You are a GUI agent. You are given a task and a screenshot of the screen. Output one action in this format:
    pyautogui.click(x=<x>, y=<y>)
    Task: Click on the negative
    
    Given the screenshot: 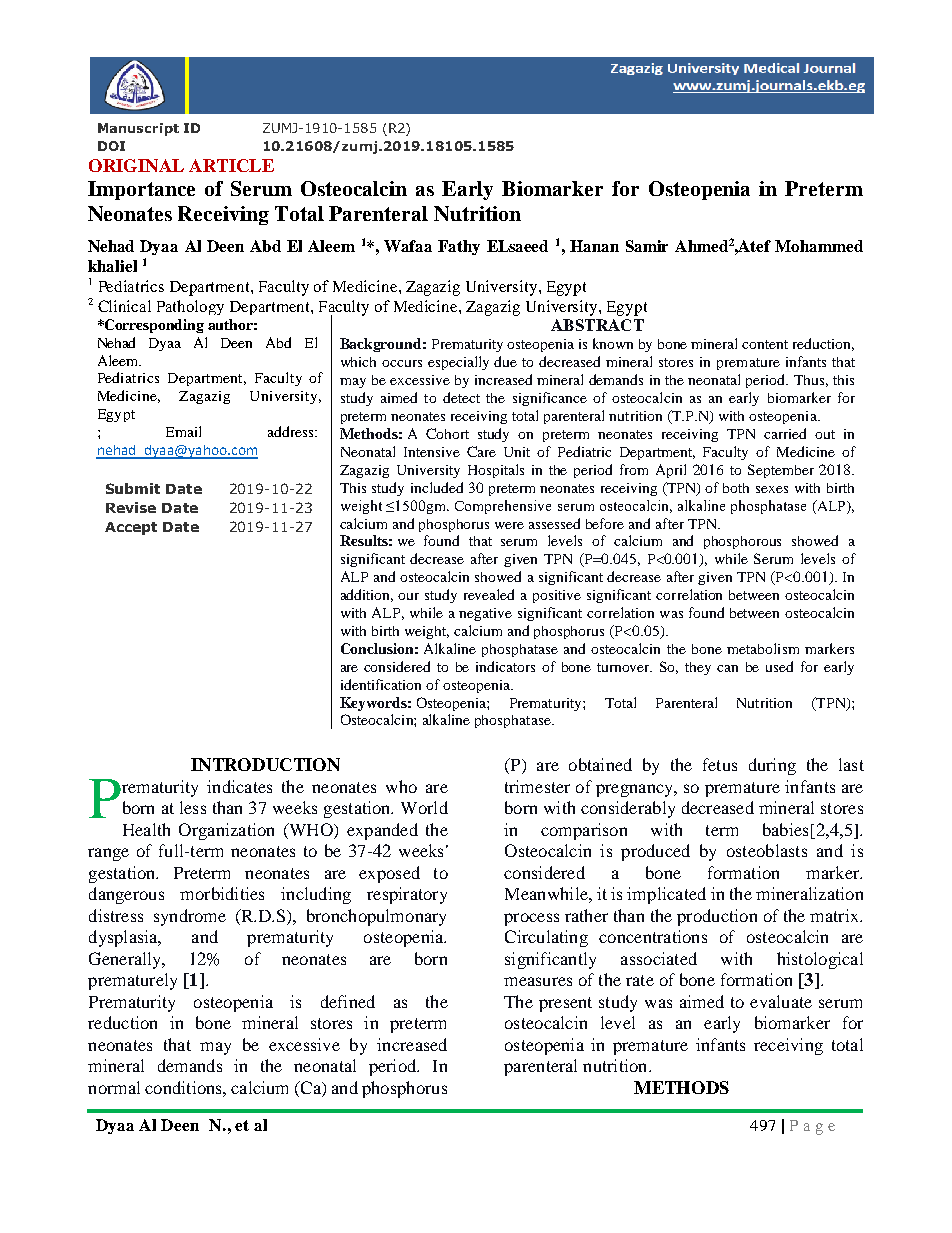 What is the action you would take?
    pyautogui.click(x=485, y=614)
